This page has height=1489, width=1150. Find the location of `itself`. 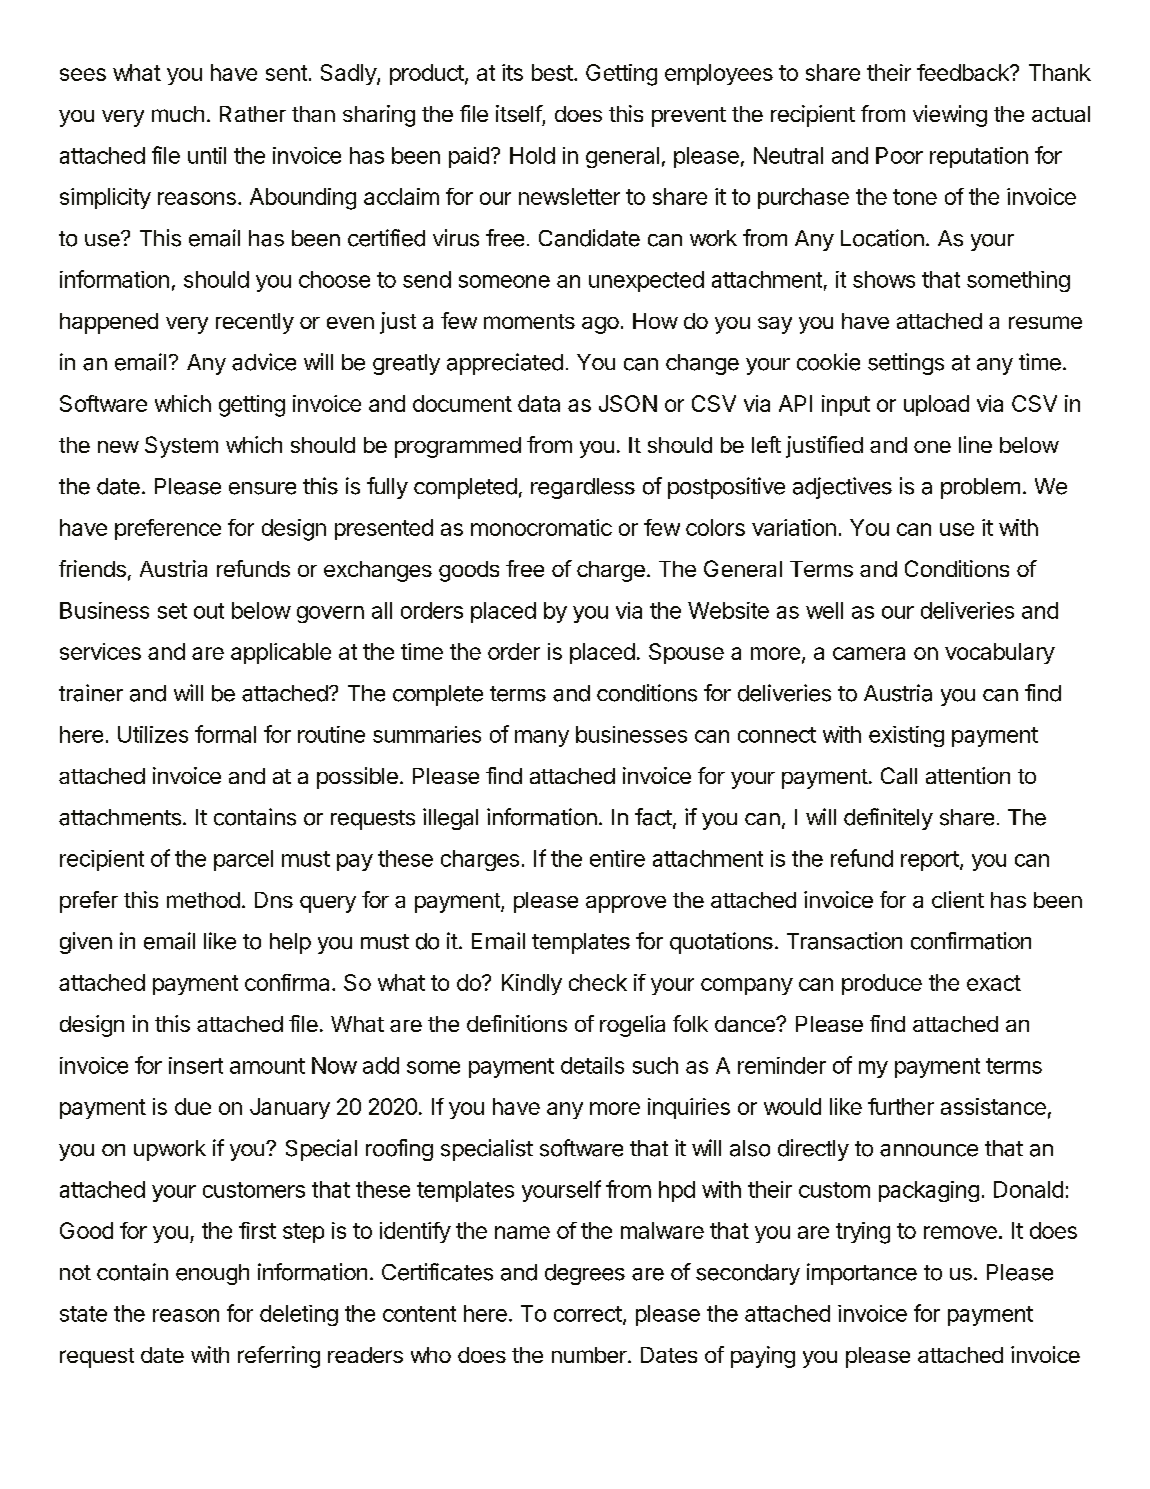

itself is located at coordinates (519, 113).
